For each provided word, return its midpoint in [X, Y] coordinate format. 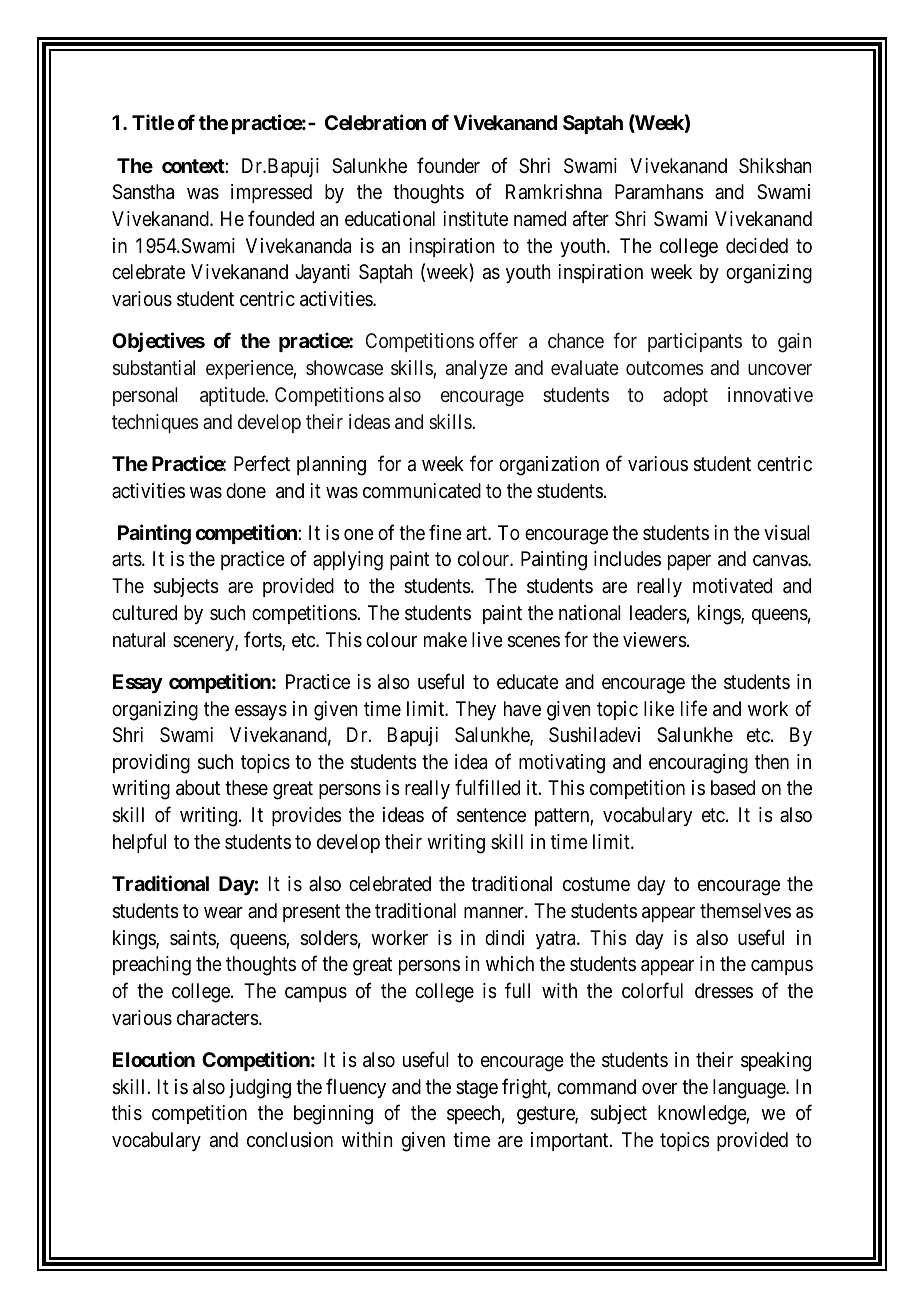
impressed [271, 193]
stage [477, 1089]
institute [475, 219]
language [750, 1089]
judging [260, 1089]
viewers [655, 640]
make [445, 640]
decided [757, 245]
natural [139, 640]
